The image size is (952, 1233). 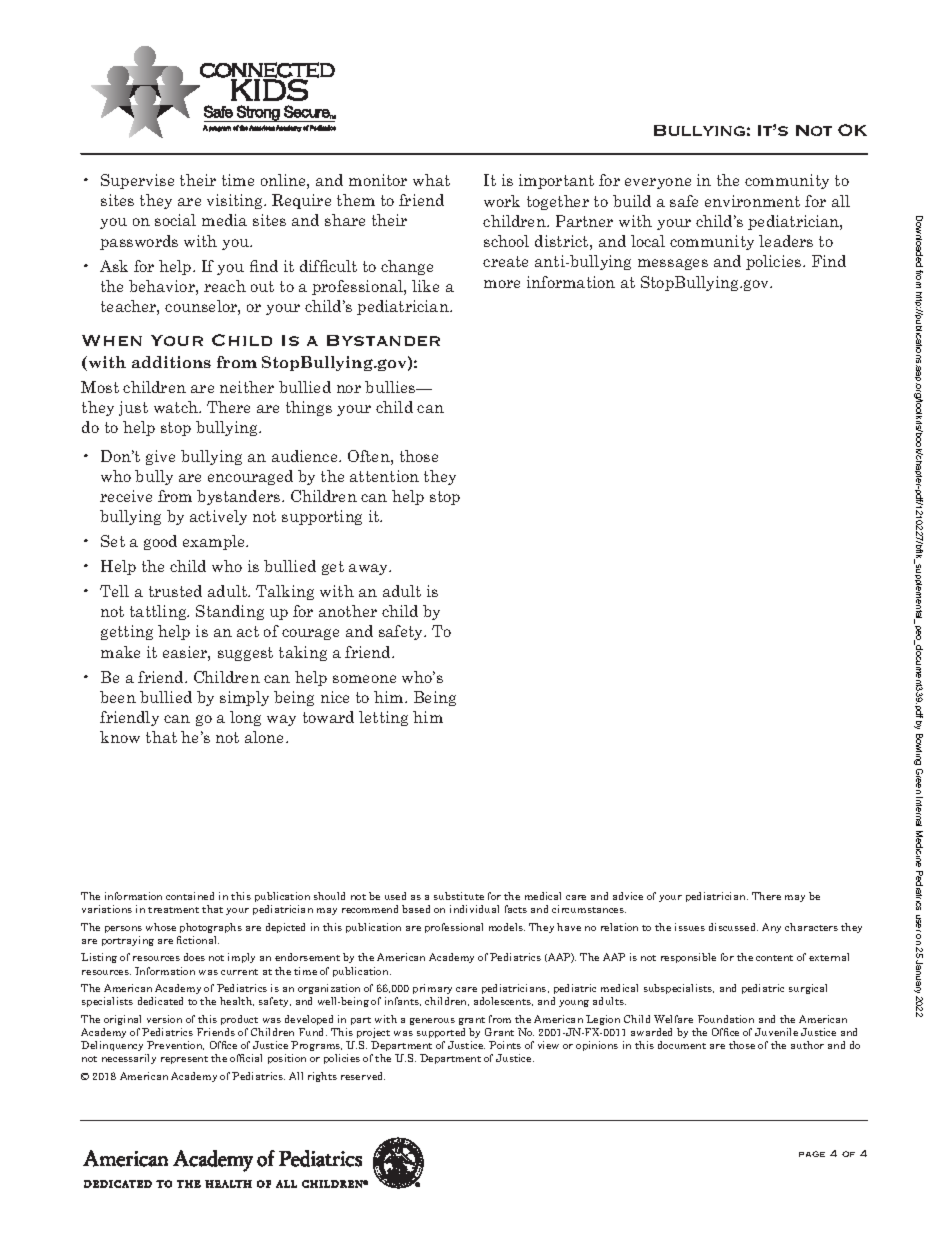 I want to click on social, so click(x=175, y=220).
